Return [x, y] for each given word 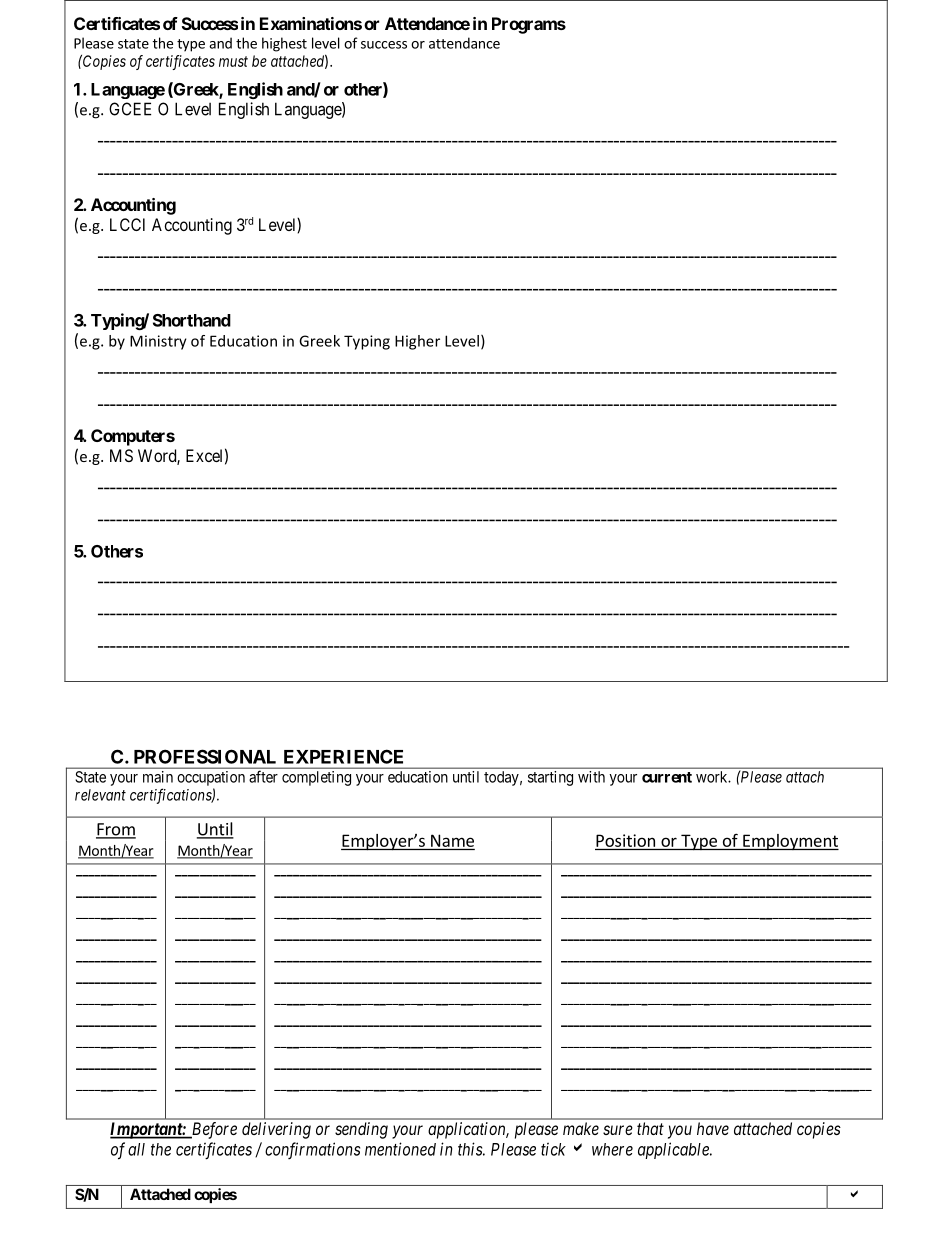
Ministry [158, 342]
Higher [417, 342]
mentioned [400, 1149]
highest [284, 44]
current [667, 777]
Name [452, 840]
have [713, 1128]
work [713, 777]
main [158, 777]
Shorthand [192, 320]
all [136, 1149]
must [233, 61]
